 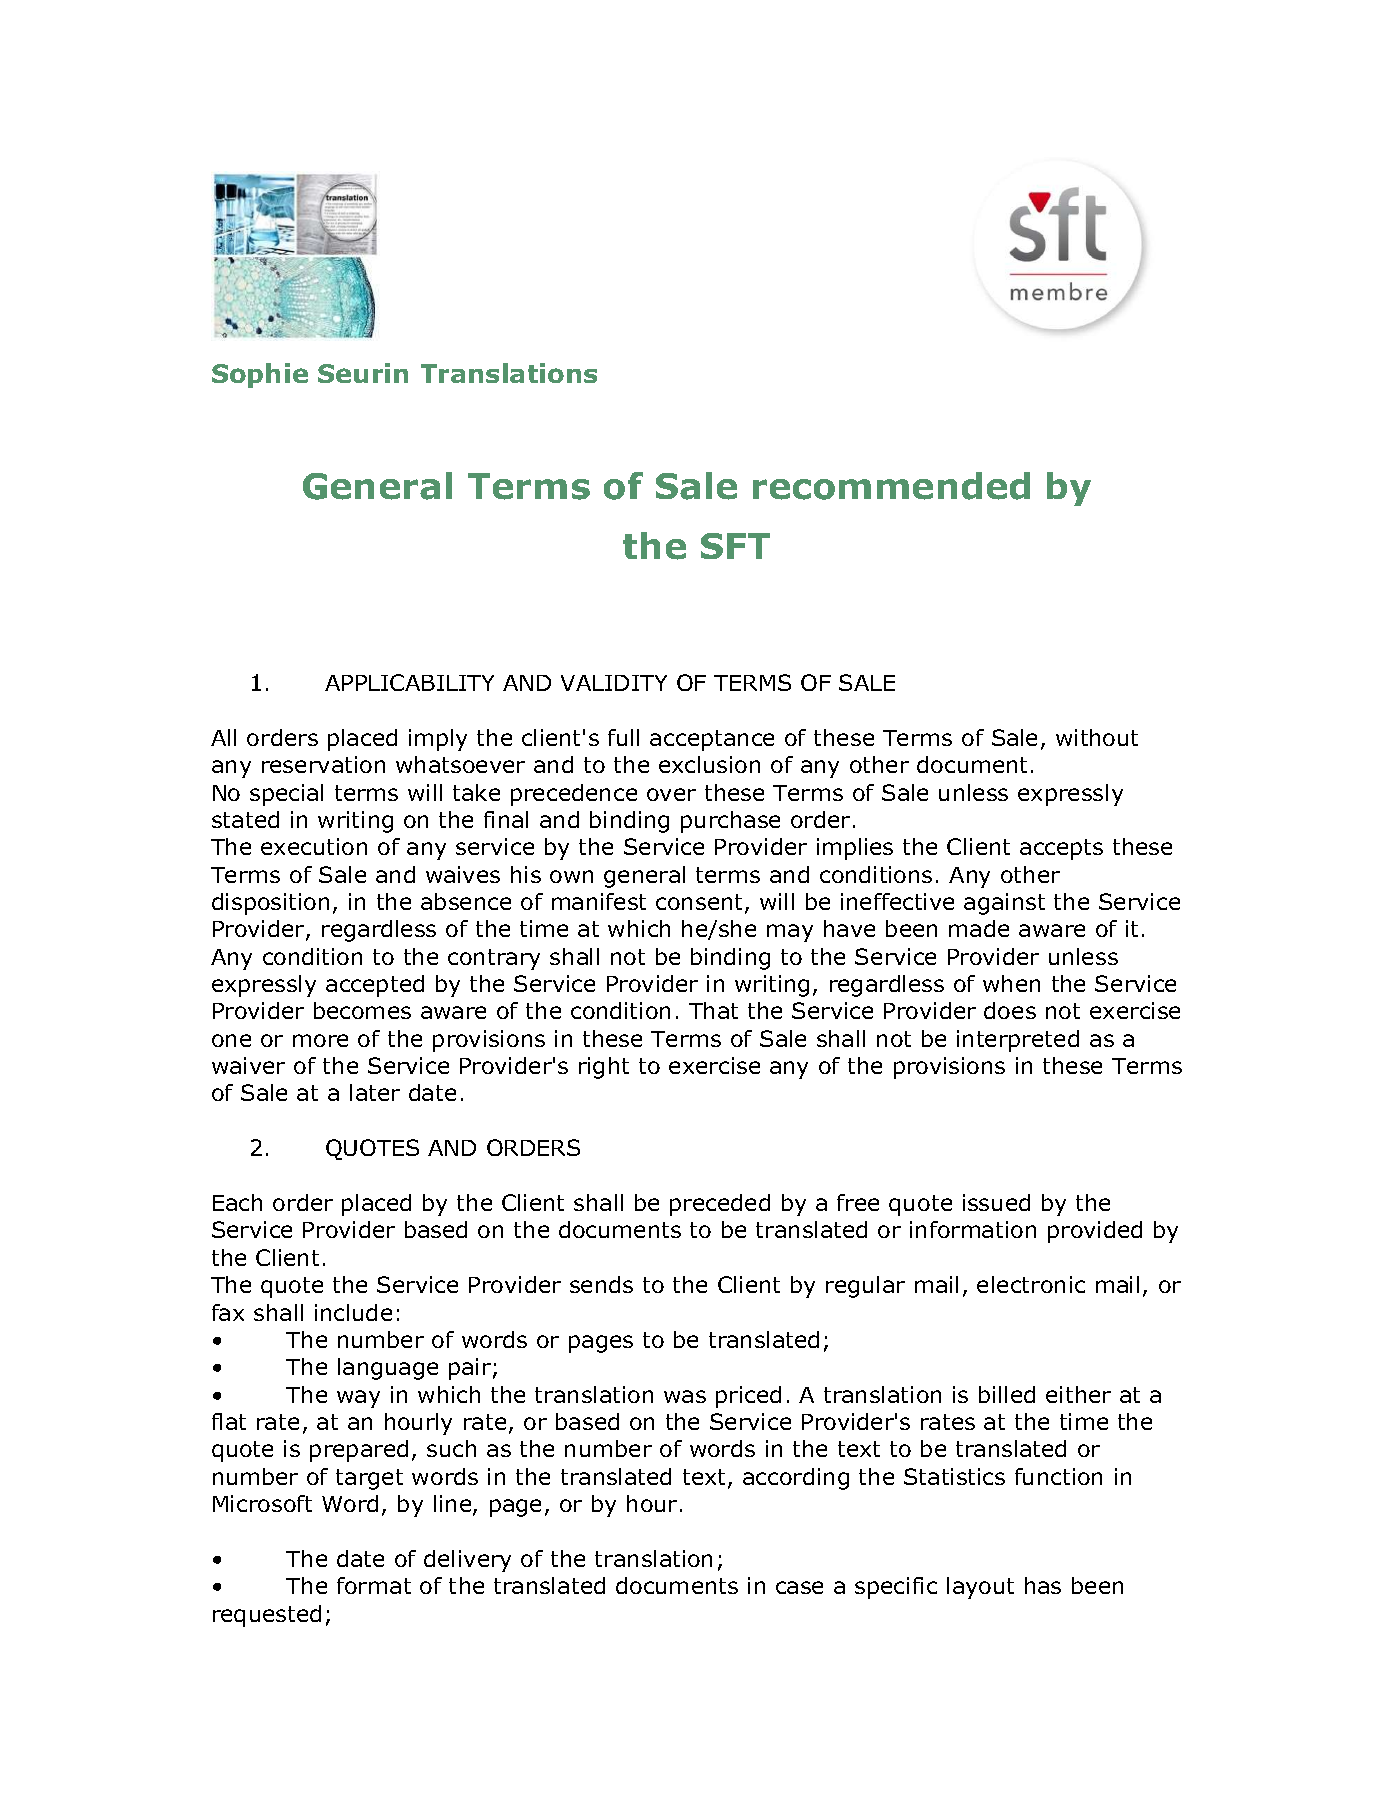 What do you see at coordinates (260, 375) in the page?
I see `Sophie` at bounding box center [260, 375].
